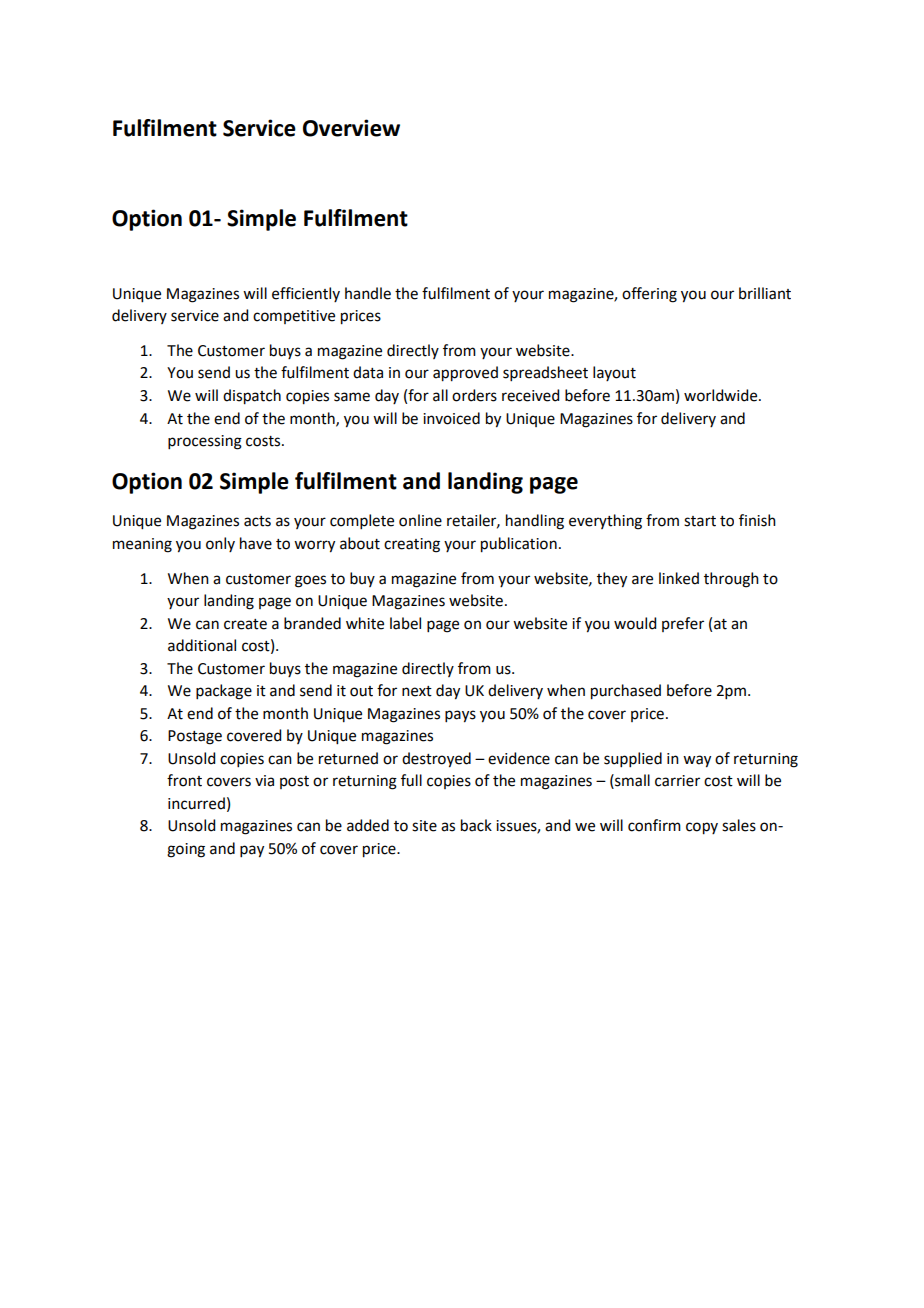  I want to click on linked, so click(679, 578).
